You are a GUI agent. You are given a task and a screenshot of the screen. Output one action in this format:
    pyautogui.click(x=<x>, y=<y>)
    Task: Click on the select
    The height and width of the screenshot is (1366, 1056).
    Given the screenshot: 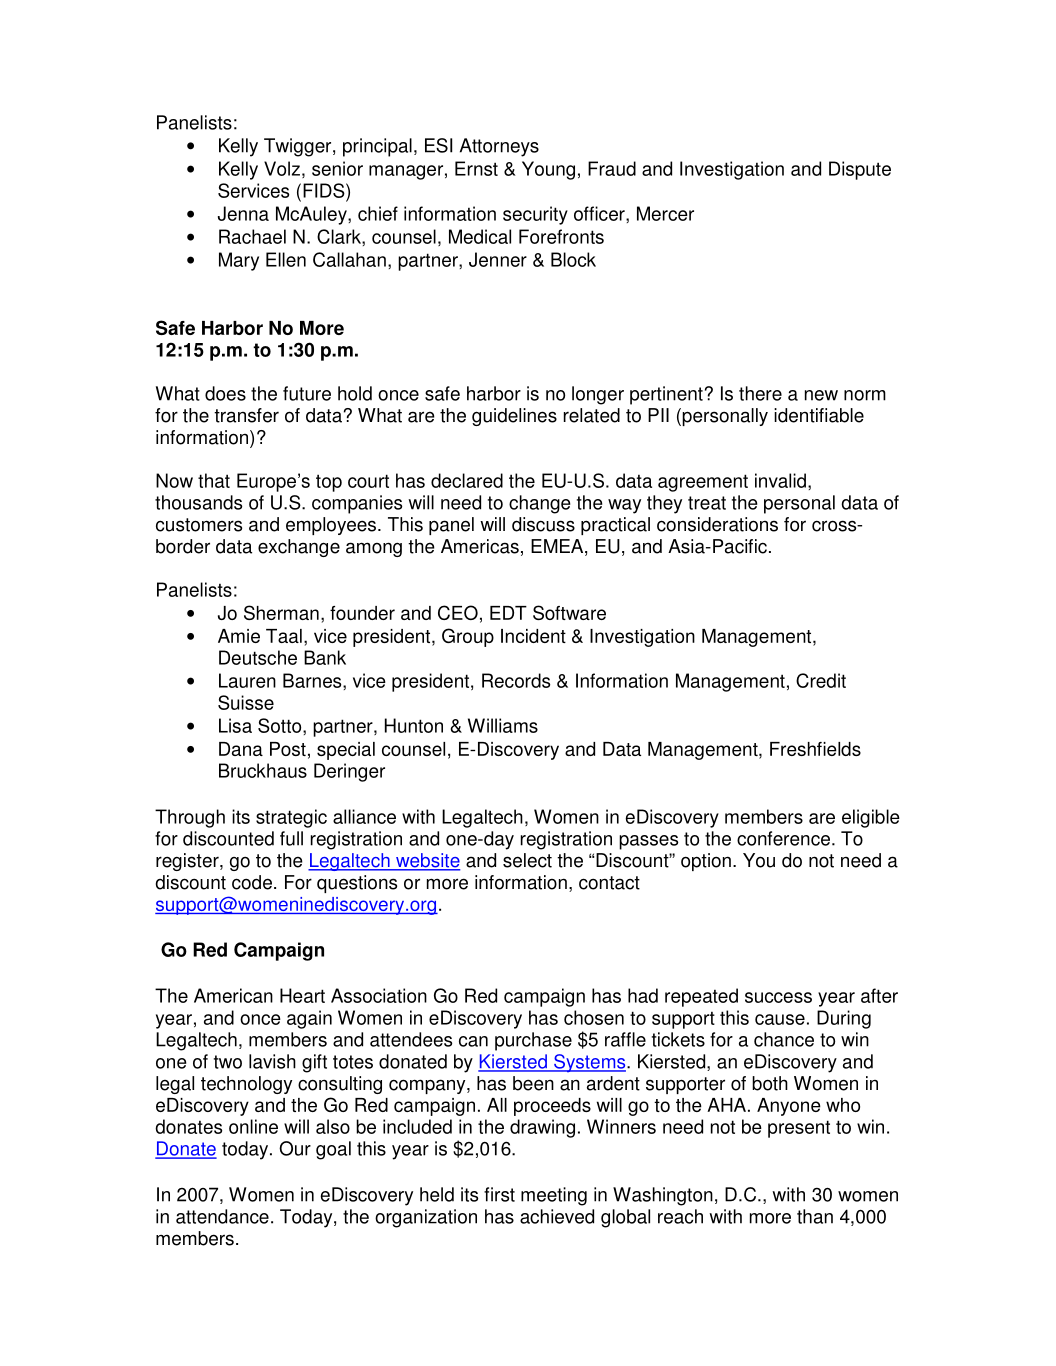 What is the action you would take?
    pyautogui.click(x=527, y=860)
